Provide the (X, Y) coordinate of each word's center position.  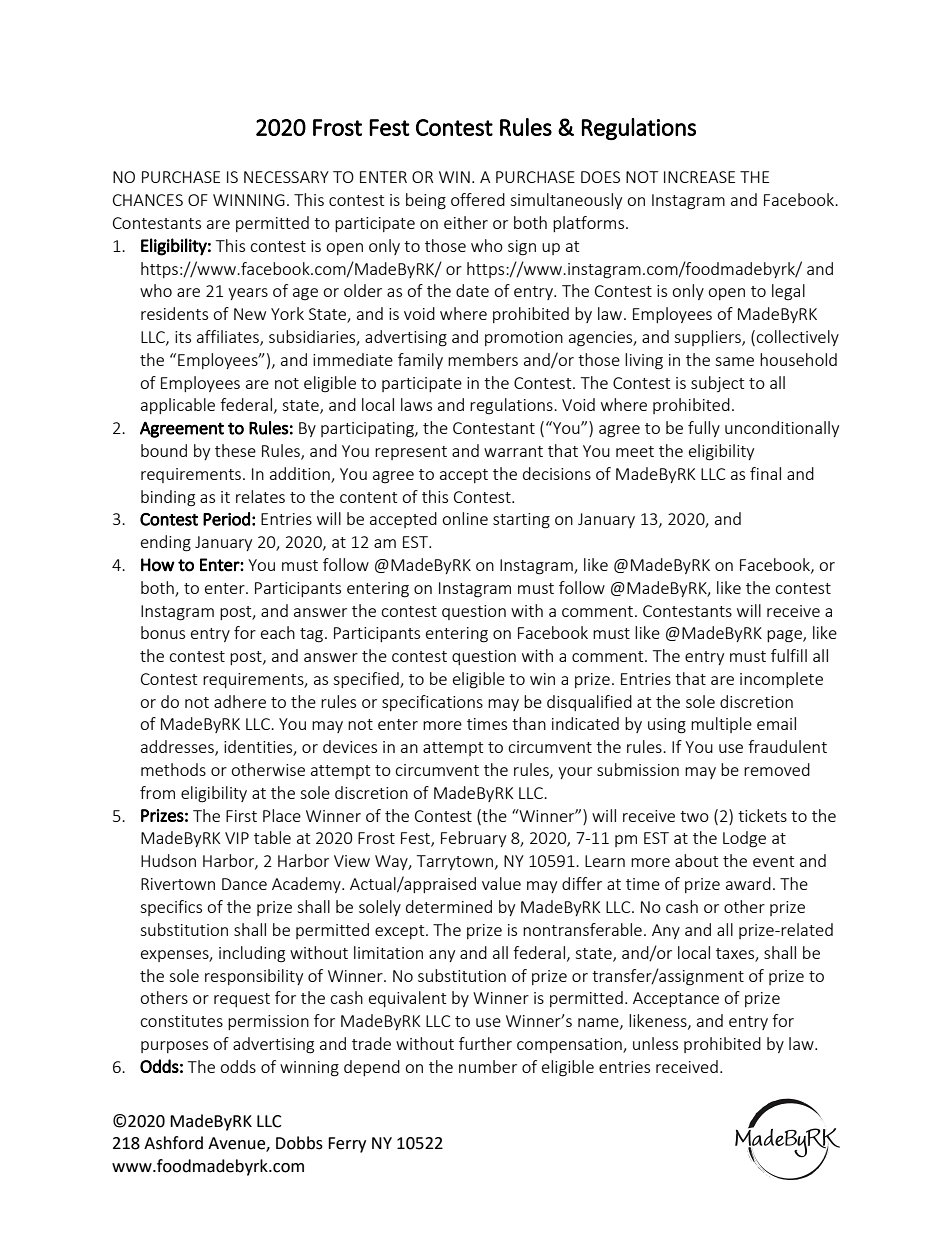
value (501, 883)
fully (704, 429)
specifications (432, 703)
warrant (513, 451)
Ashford (173, 1143)
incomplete (781, 680)
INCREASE (699, 177)
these (235, 450)
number (488, 1066)
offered (478, 199)
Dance (244, 884)
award (748, 883)
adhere (240, 701)
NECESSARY (286, 177)
